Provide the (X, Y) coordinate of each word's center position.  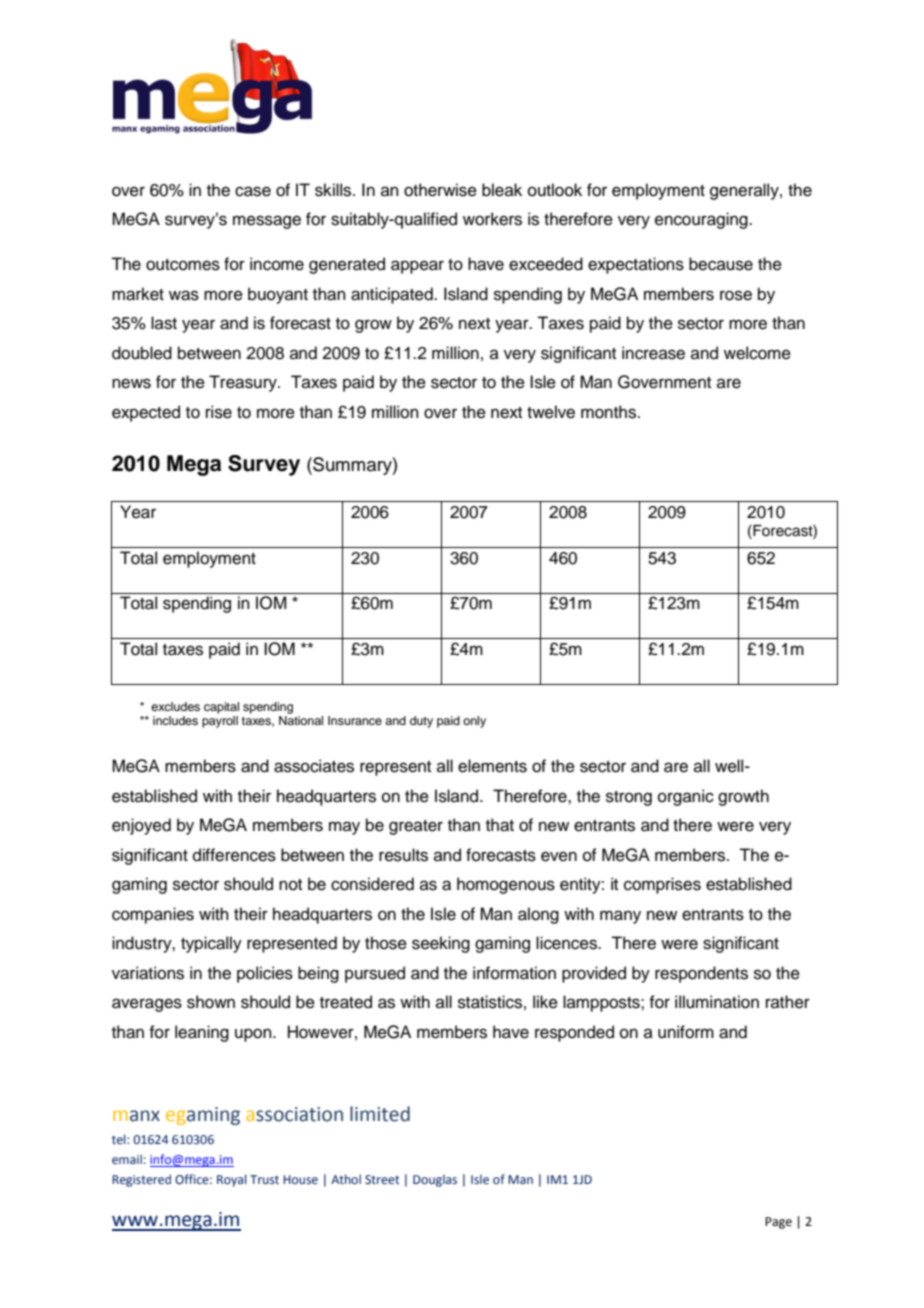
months (610, 412)
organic (686, 797)
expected (146, 413)
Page (778, 1223)
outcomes (183, 265)
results (403, 855)
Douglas (435, 1180)
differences (234, 855)
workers (492, 219)
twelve (551, 412)
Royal (232, 1180)
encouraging (702, 220)
